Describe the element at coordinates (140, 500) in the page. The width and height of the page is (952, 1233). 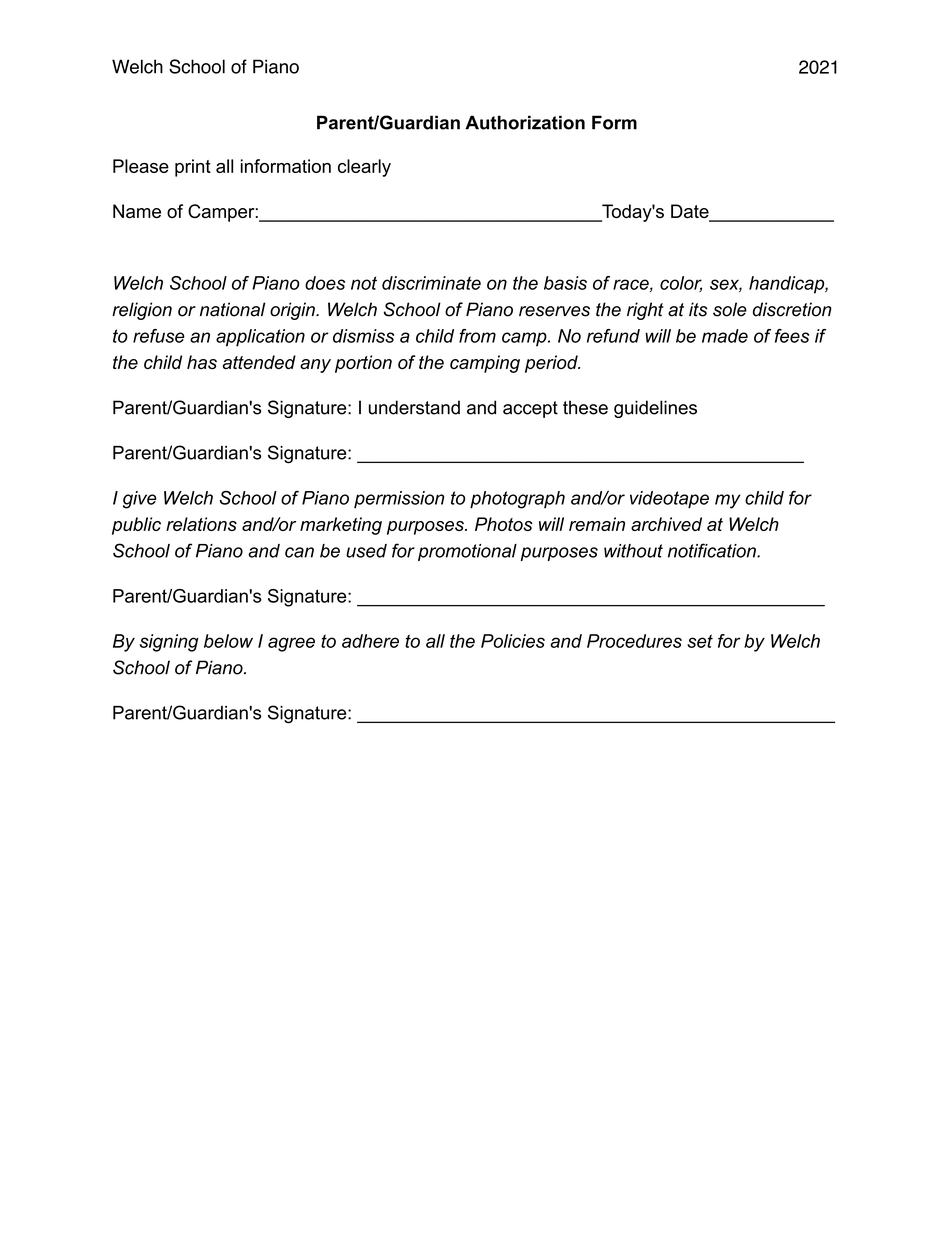
I see `give` at that location.
